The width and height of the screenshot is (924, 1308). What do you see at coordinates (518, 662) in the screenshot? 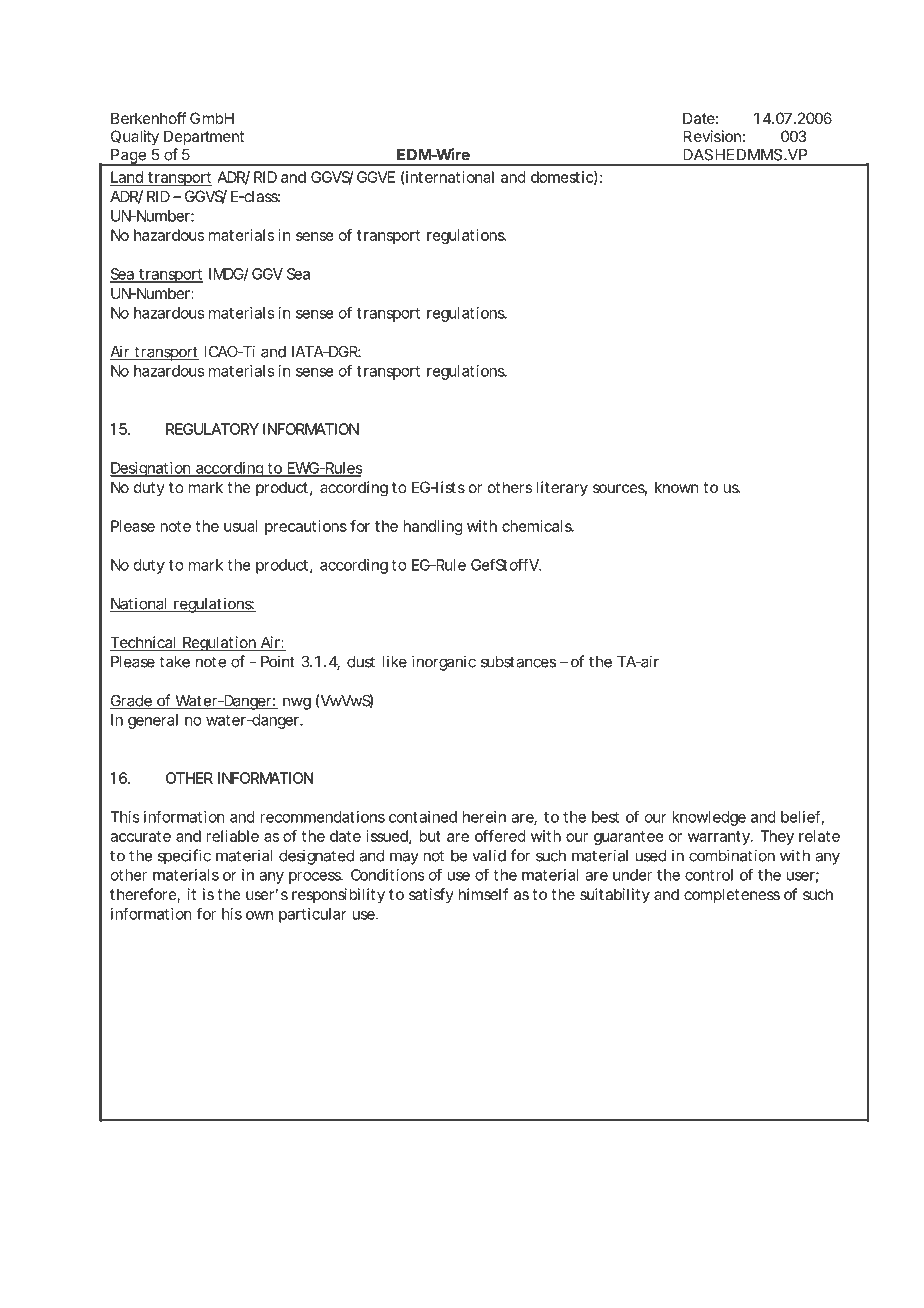
I see `substances` at bounding box center [518, 662].
